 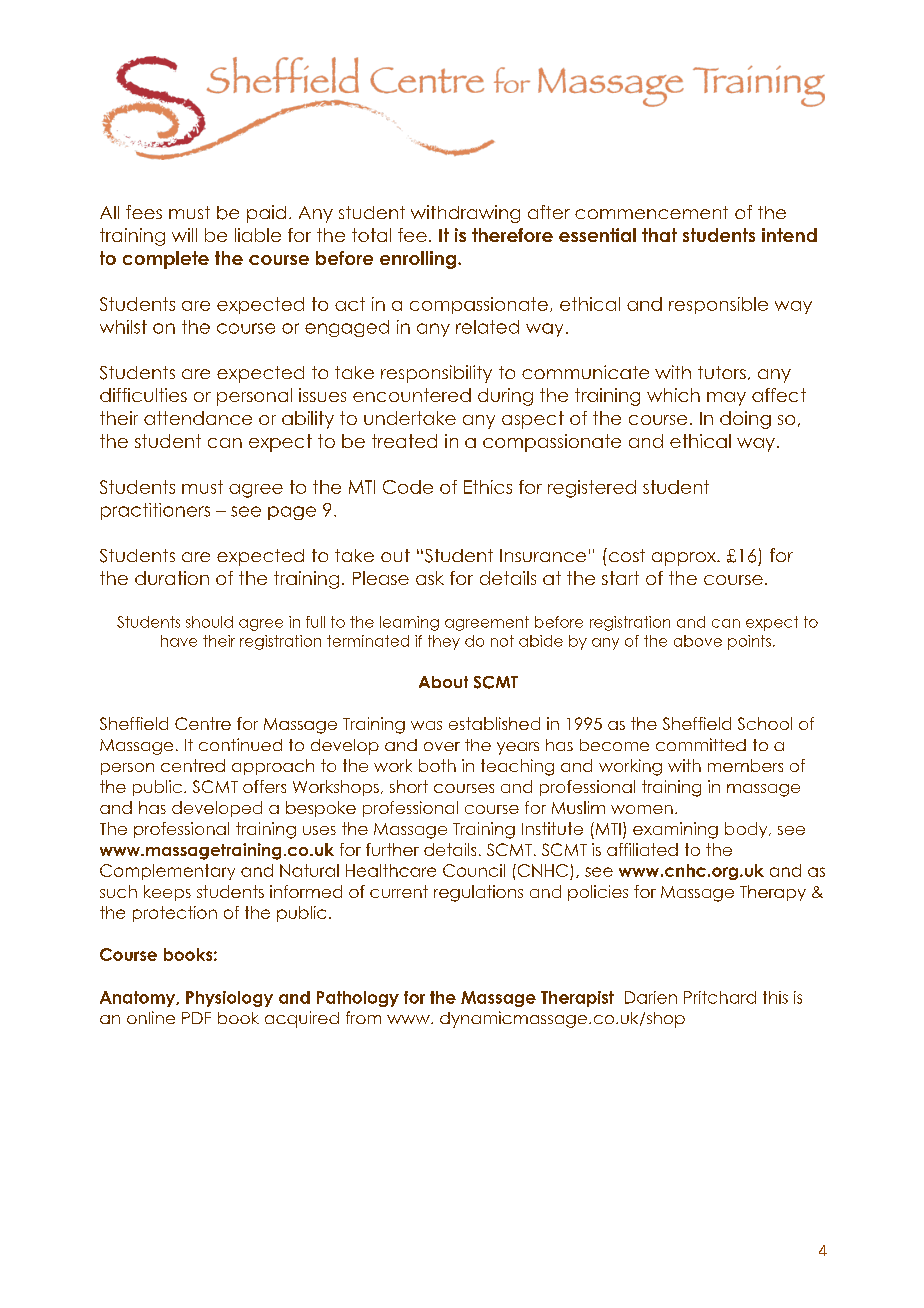 I want to click on offers, so click(x=264, y=786).
